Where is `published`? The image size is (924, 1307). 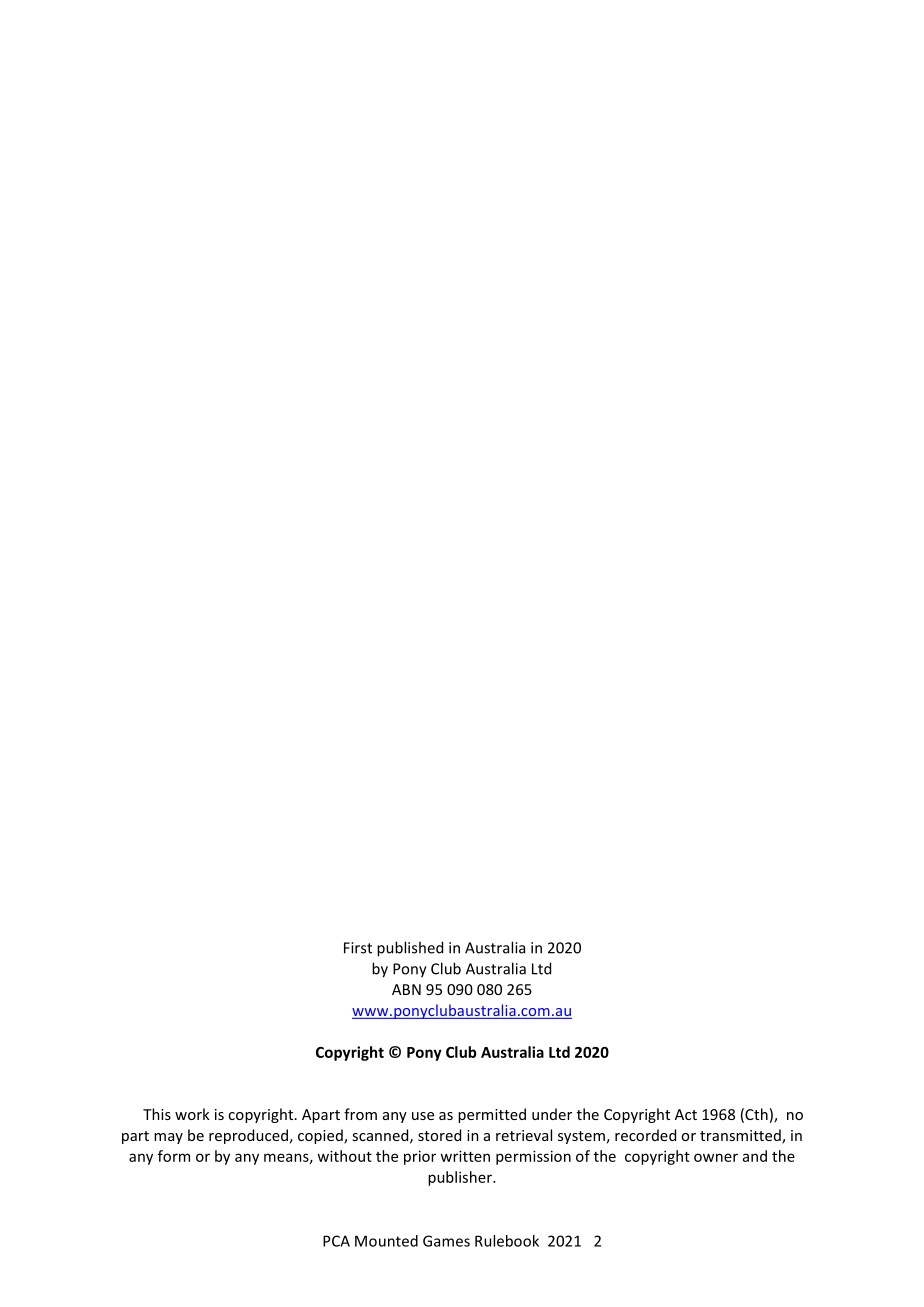 published is located at coordinates (410, 949).
